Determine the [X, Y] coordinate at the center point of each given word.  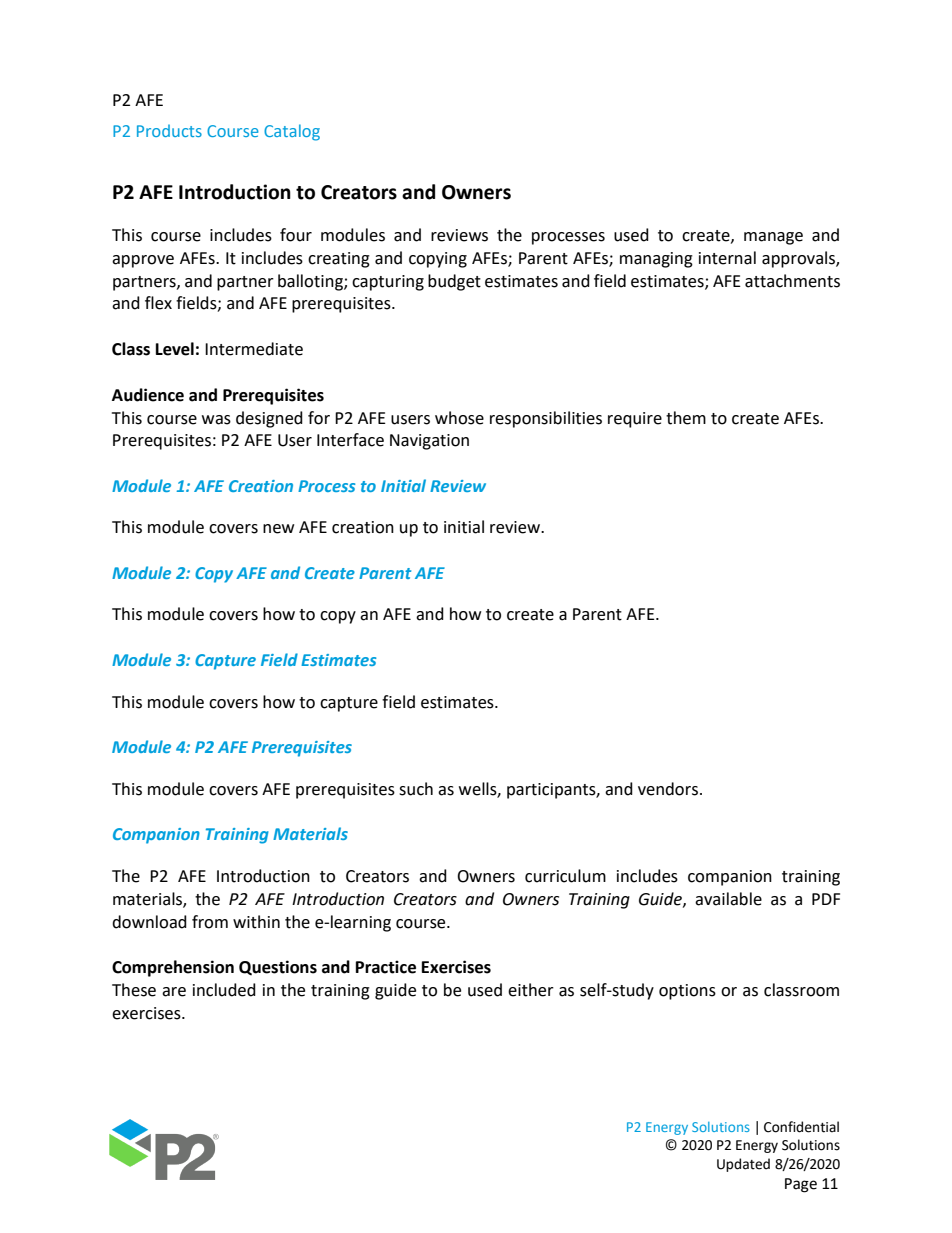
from [210, 922]
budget [454, 282]
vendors [668, 789]
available [728, 899]
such [416, 789]
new [278, 529]
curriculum [565, 876]
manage [773, 238]
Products [169, 130]
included [224, 990]
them [686, 418]
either [531, 990]
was [216, 420]
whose [459, 418]
